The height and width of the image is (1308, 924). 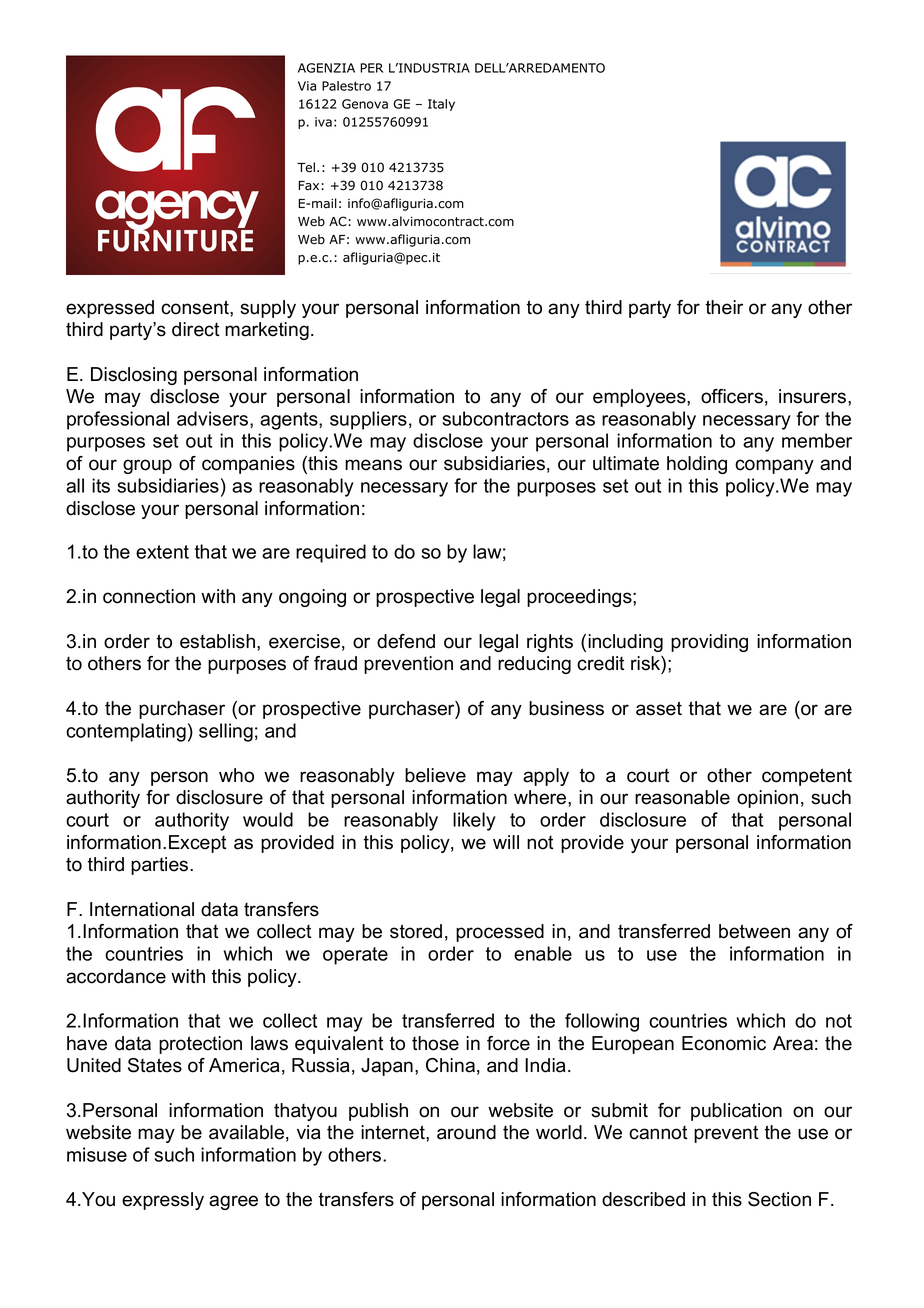 I want to click on defend, so click(x=406, y=641).
